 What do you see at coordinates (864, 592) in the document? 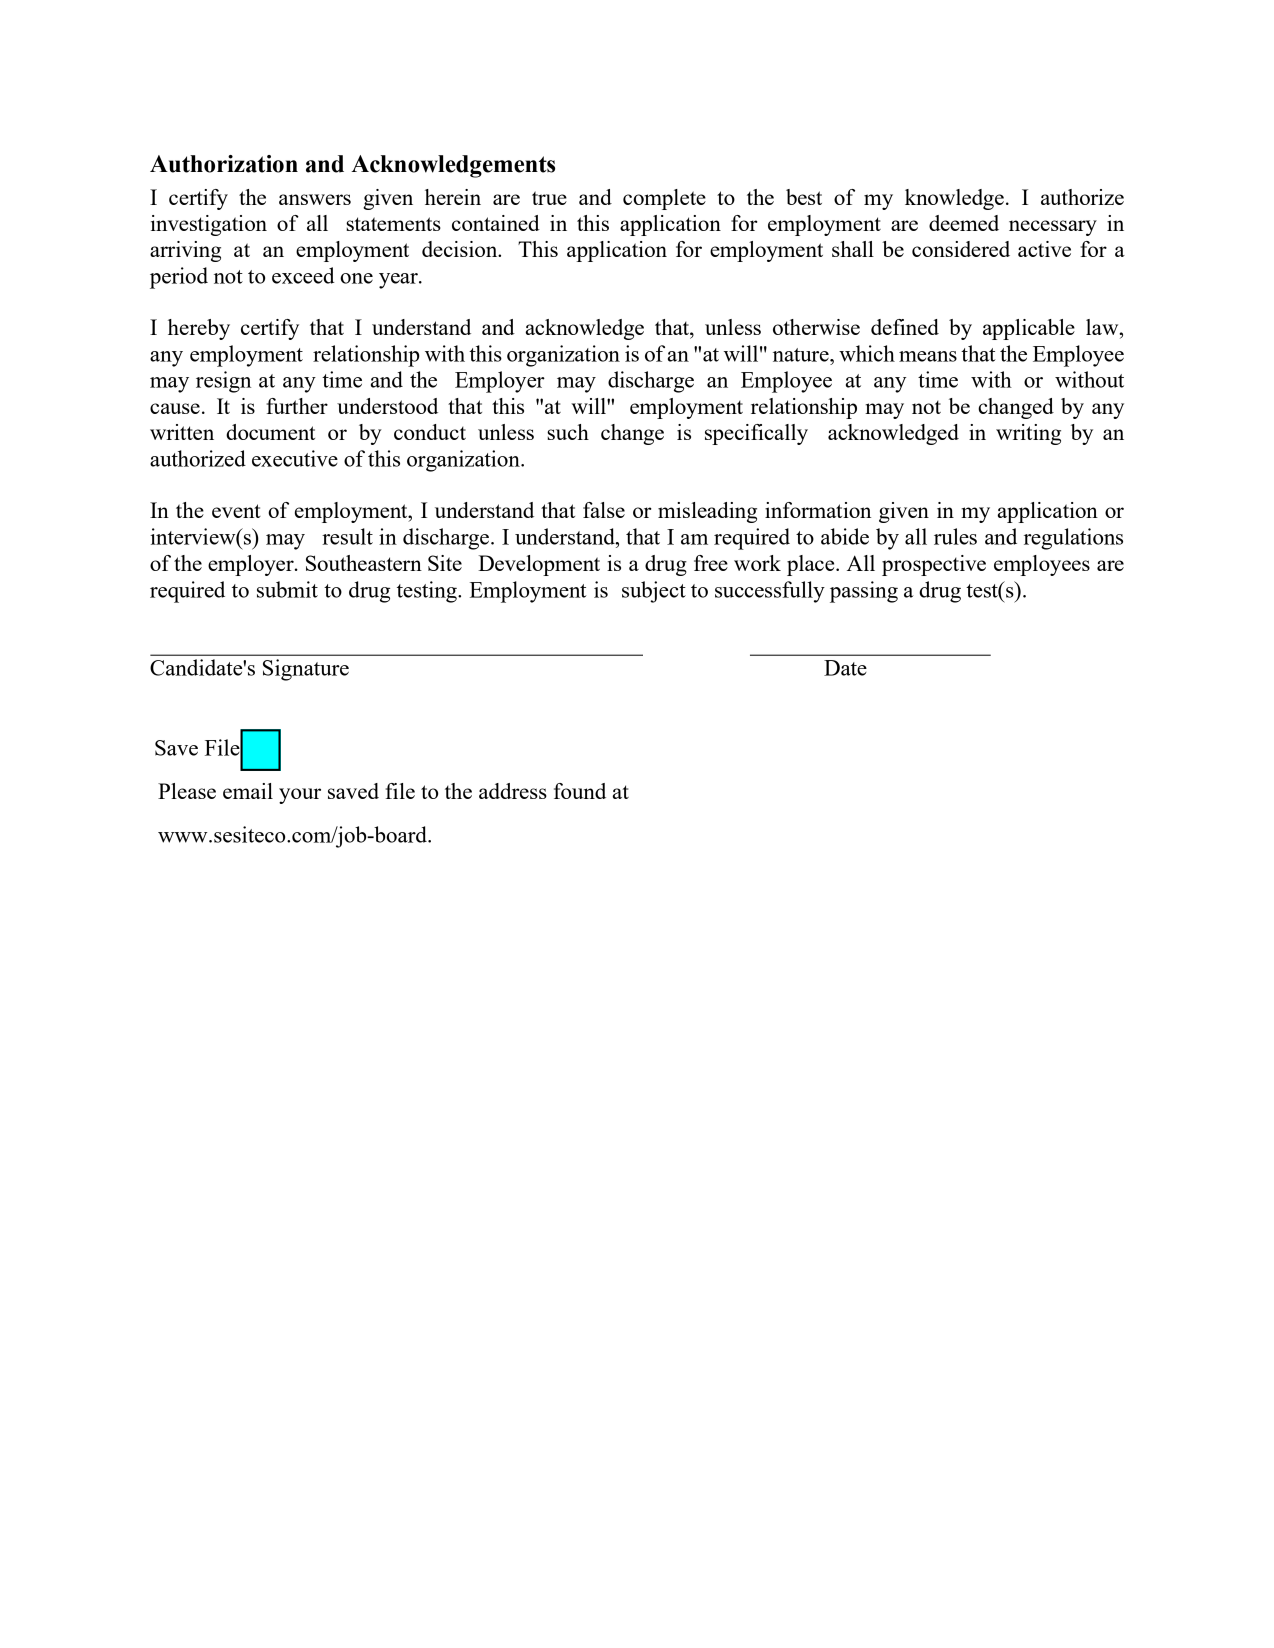
I see `passing` at bounding box center [864, 592].
